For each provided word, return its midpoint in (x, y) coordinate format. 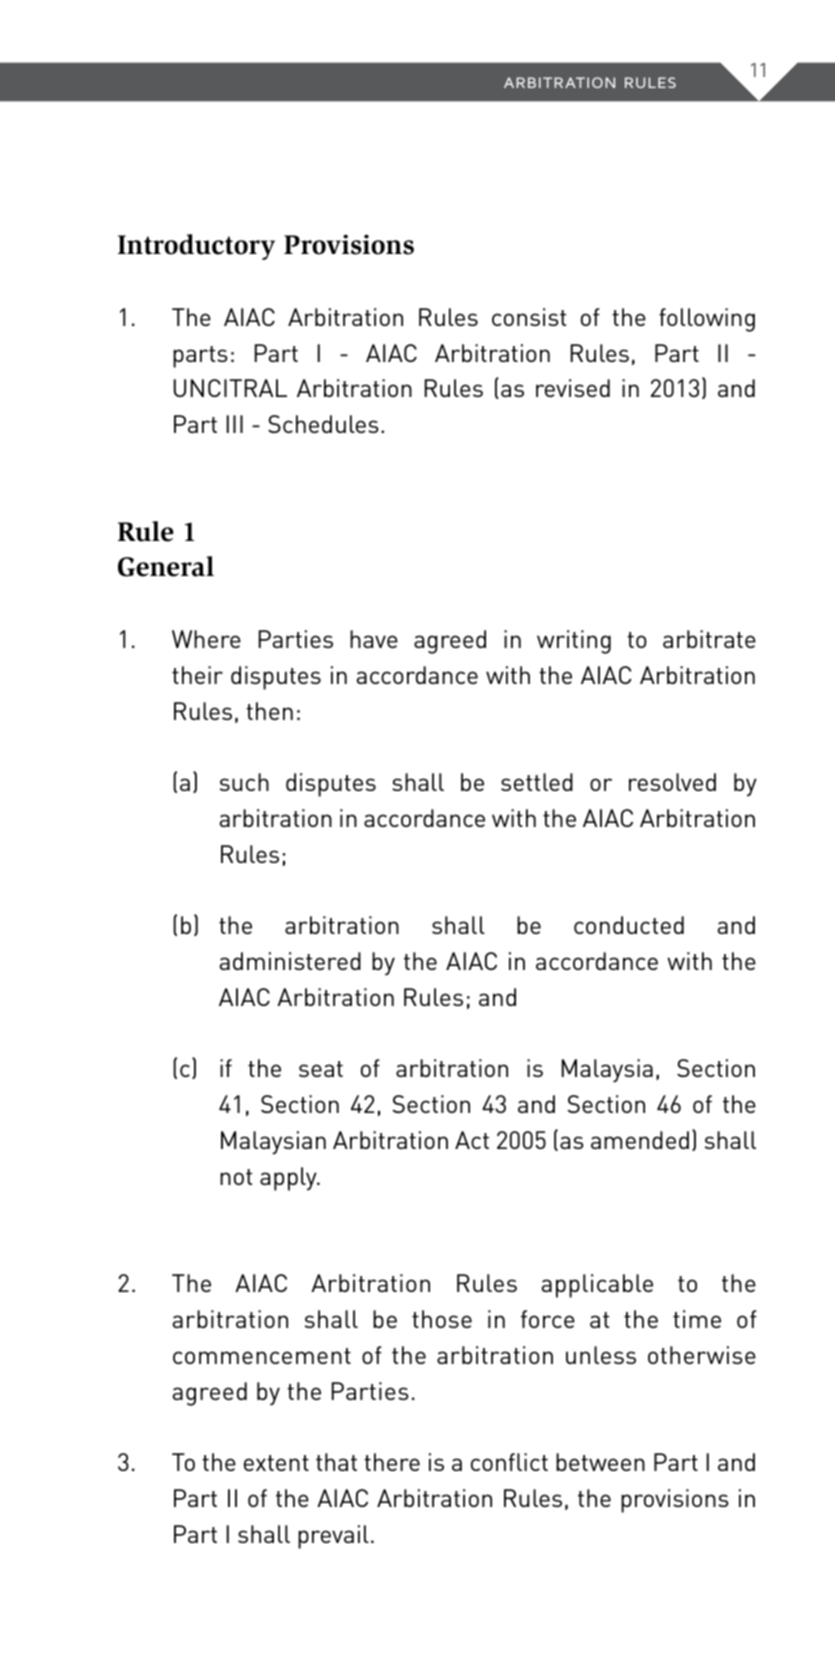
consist (529, 317)
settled (537, 782)
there (392, 1462)
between (600, 1462)
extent (276, 1463)
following (707, 320)
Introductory (196, 247)
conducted (629, 925)
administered (290, 961)
